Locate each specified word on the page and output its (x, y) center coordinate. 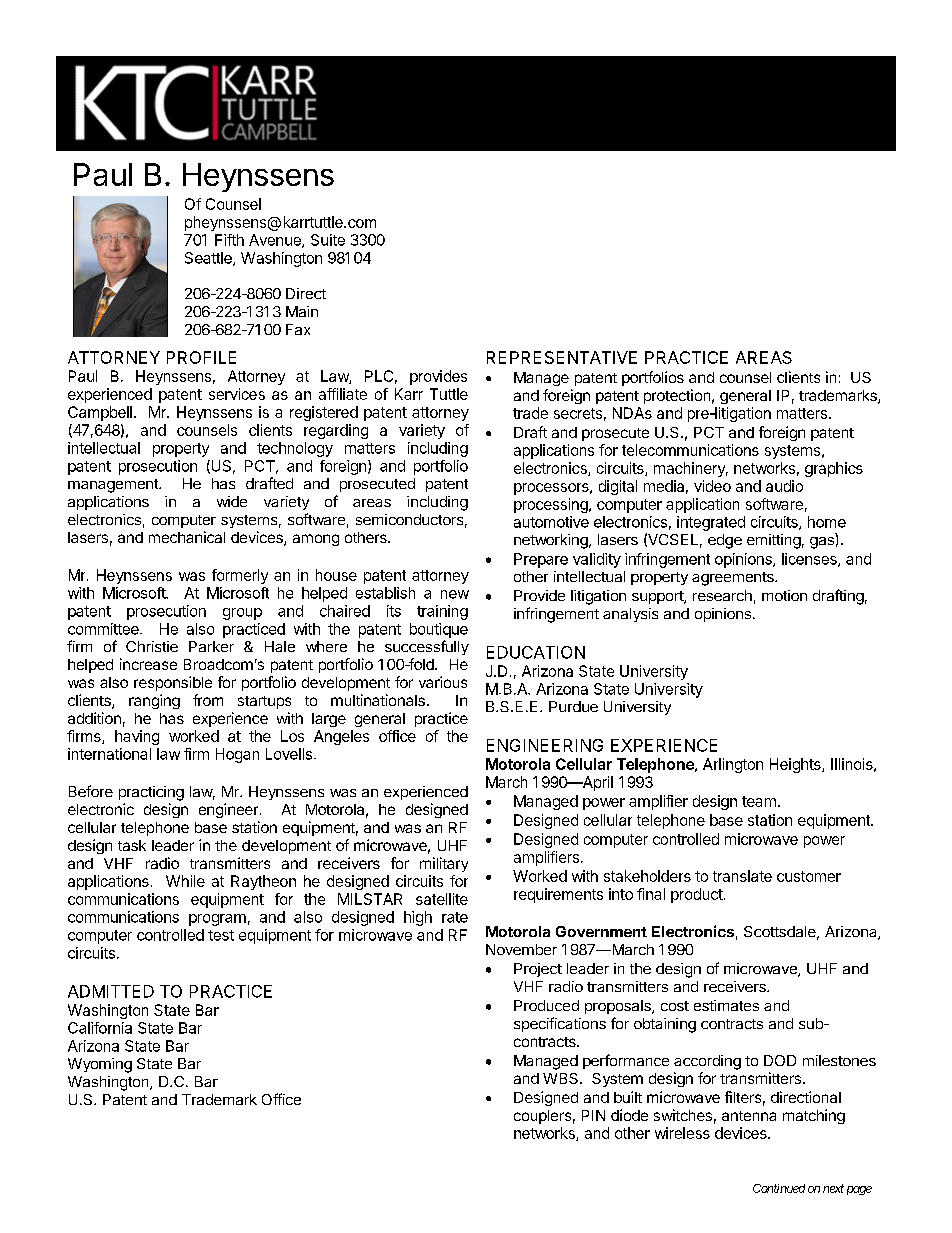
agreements (734, 579)
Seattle (209, 259)
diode (629, 1115)
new (455, 594)
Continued (779, 1188)
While (185, 881)
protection (677, 396)
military (444, 864)
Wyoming (100, 1065)
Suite (328, 240)
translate (742, 876)
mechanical (187, 537)
